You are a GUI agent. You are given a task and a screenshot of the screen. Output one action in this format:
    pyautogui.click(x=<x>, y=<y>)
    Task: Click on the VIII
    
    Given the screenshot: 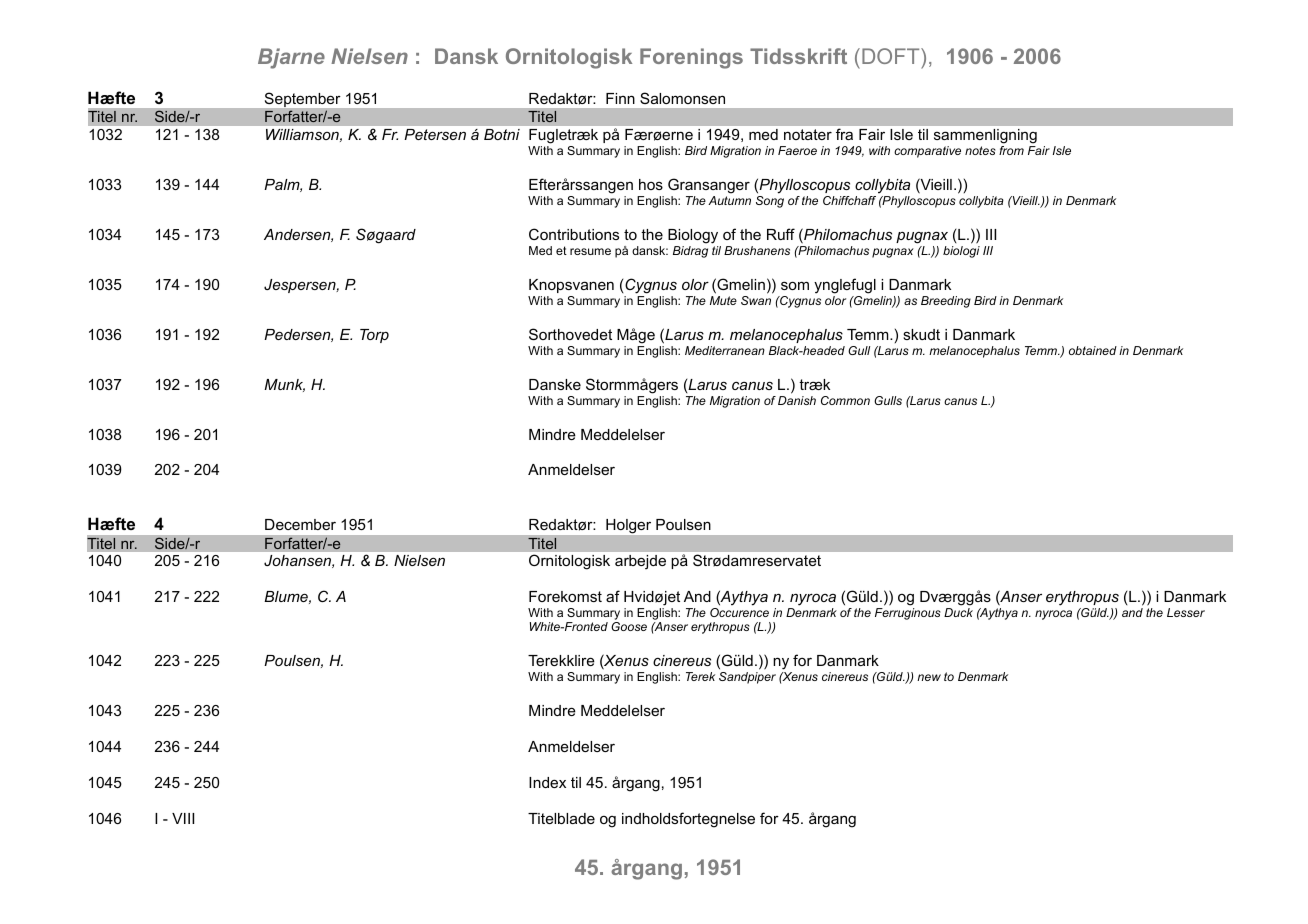 What is the action you would take?
    pyautogui.click(x=183, y=818)
